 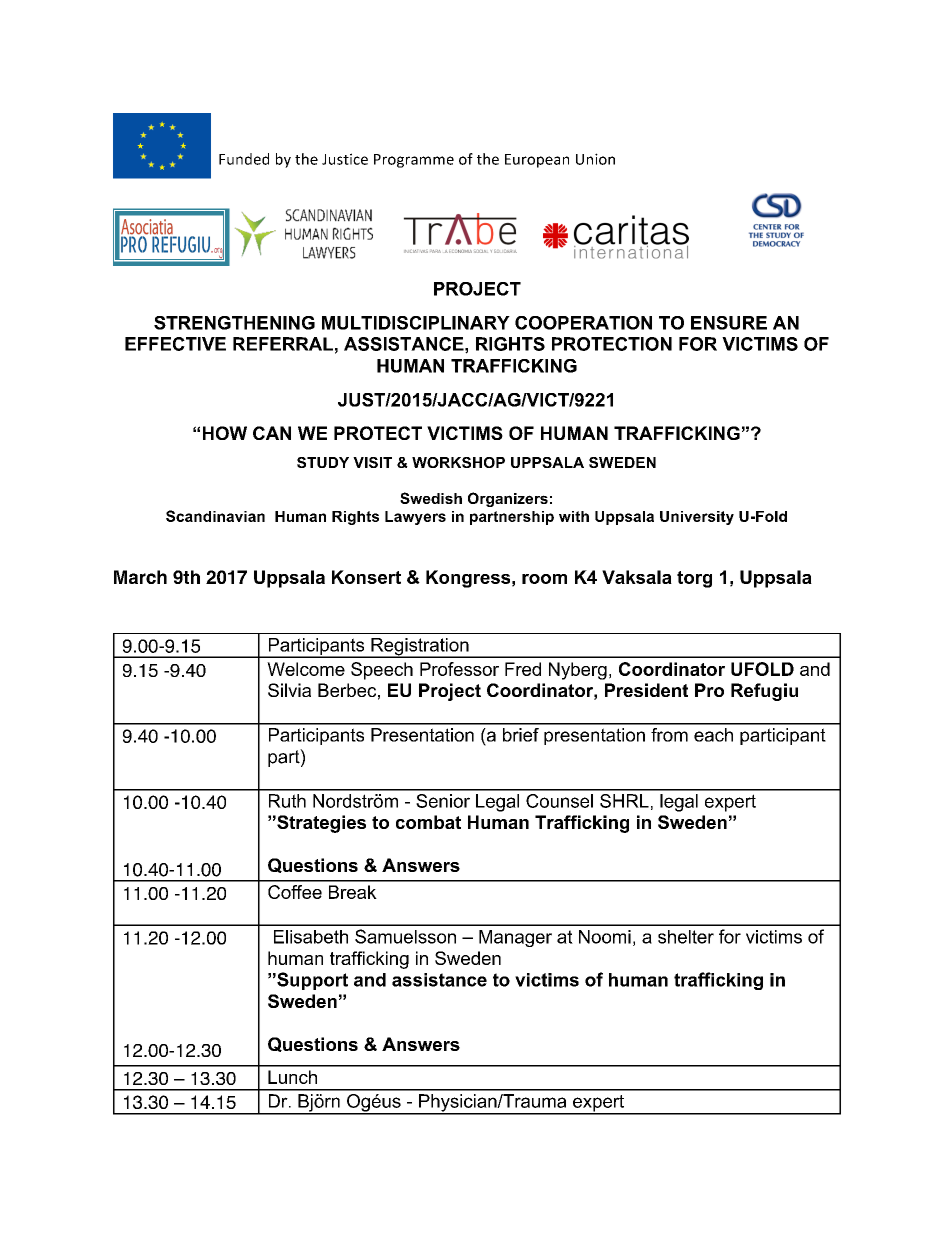 I want to click on Funded, so click(x=244, y=159).
